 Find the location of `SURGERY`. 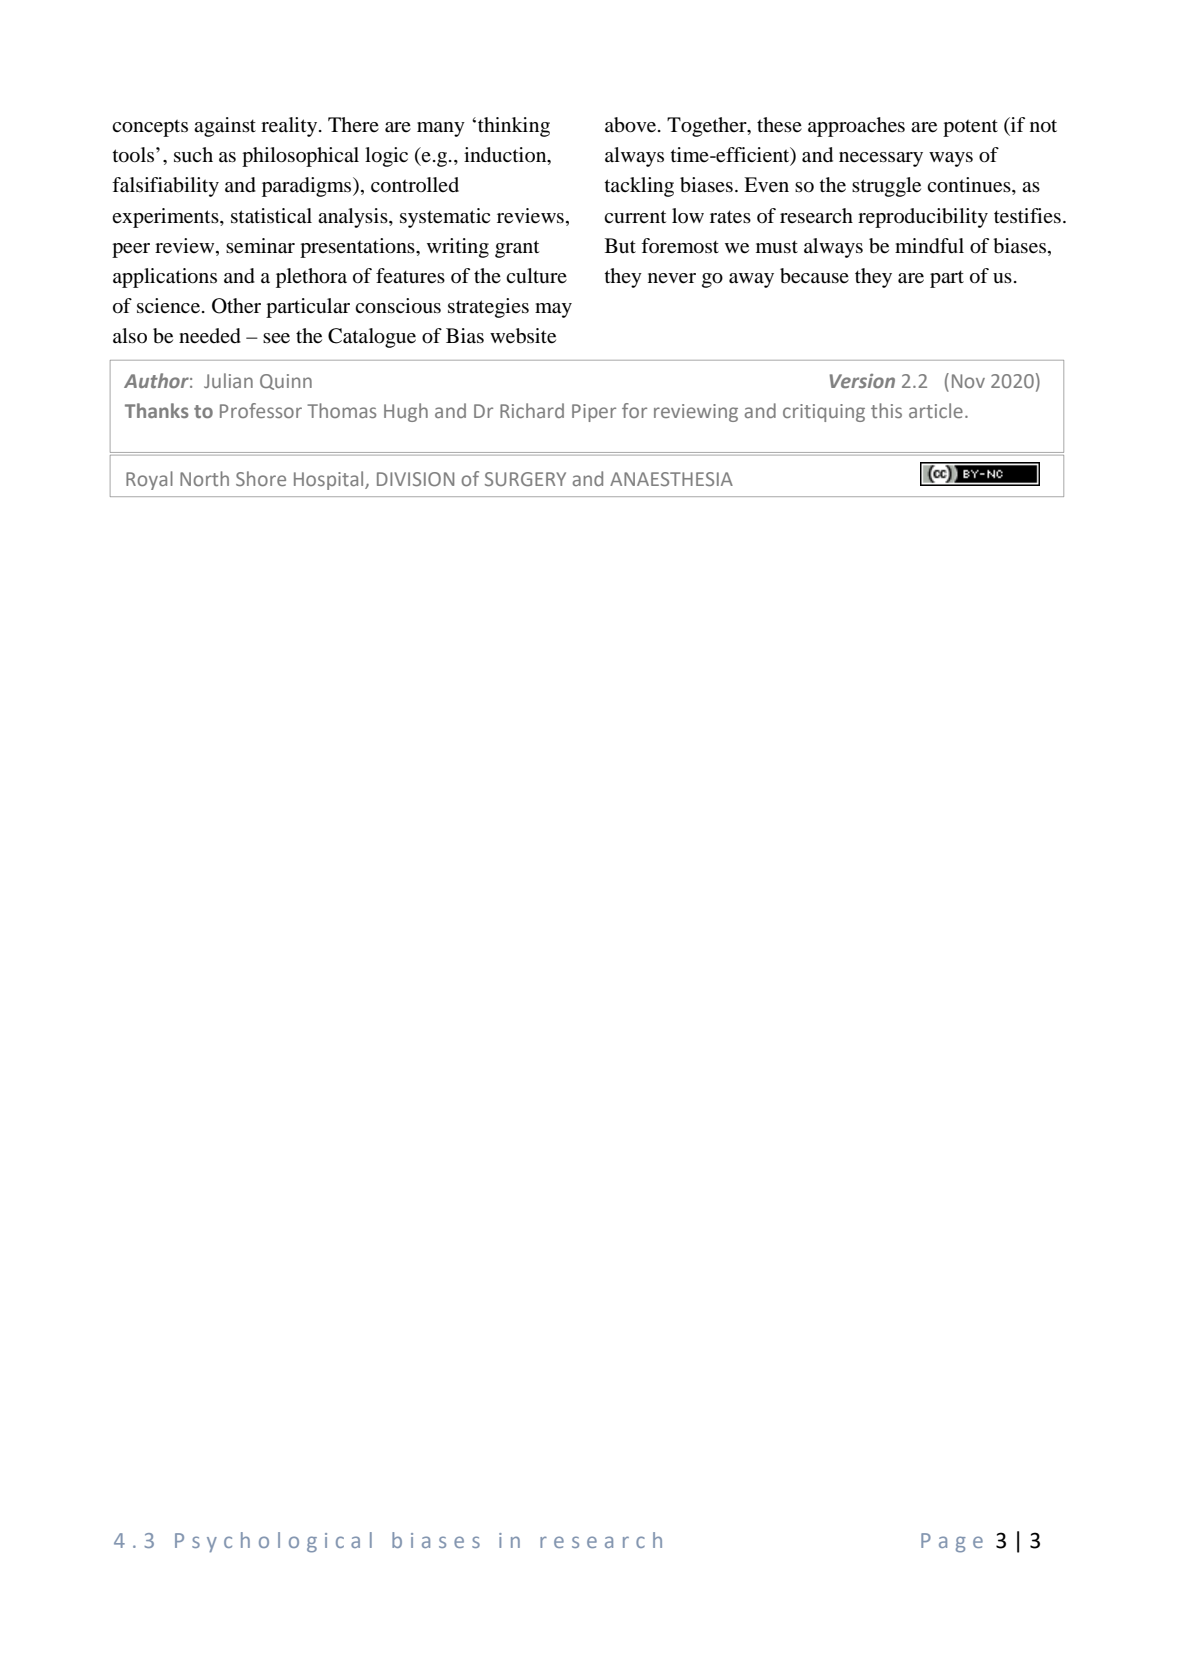

SURGERY is located at coordinates (525, 479).
